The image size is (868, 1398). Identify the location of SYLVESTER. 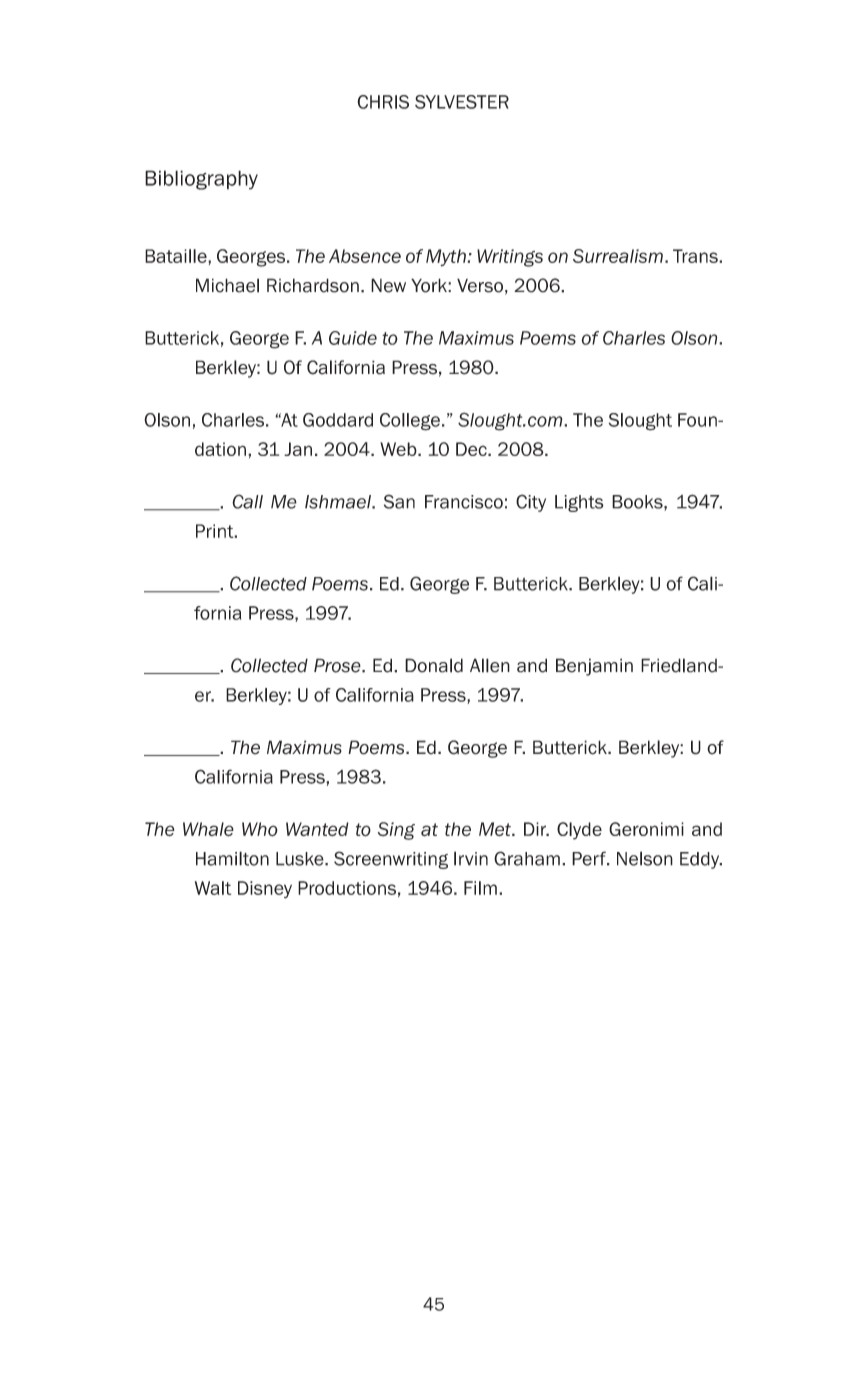
(462, 102).
